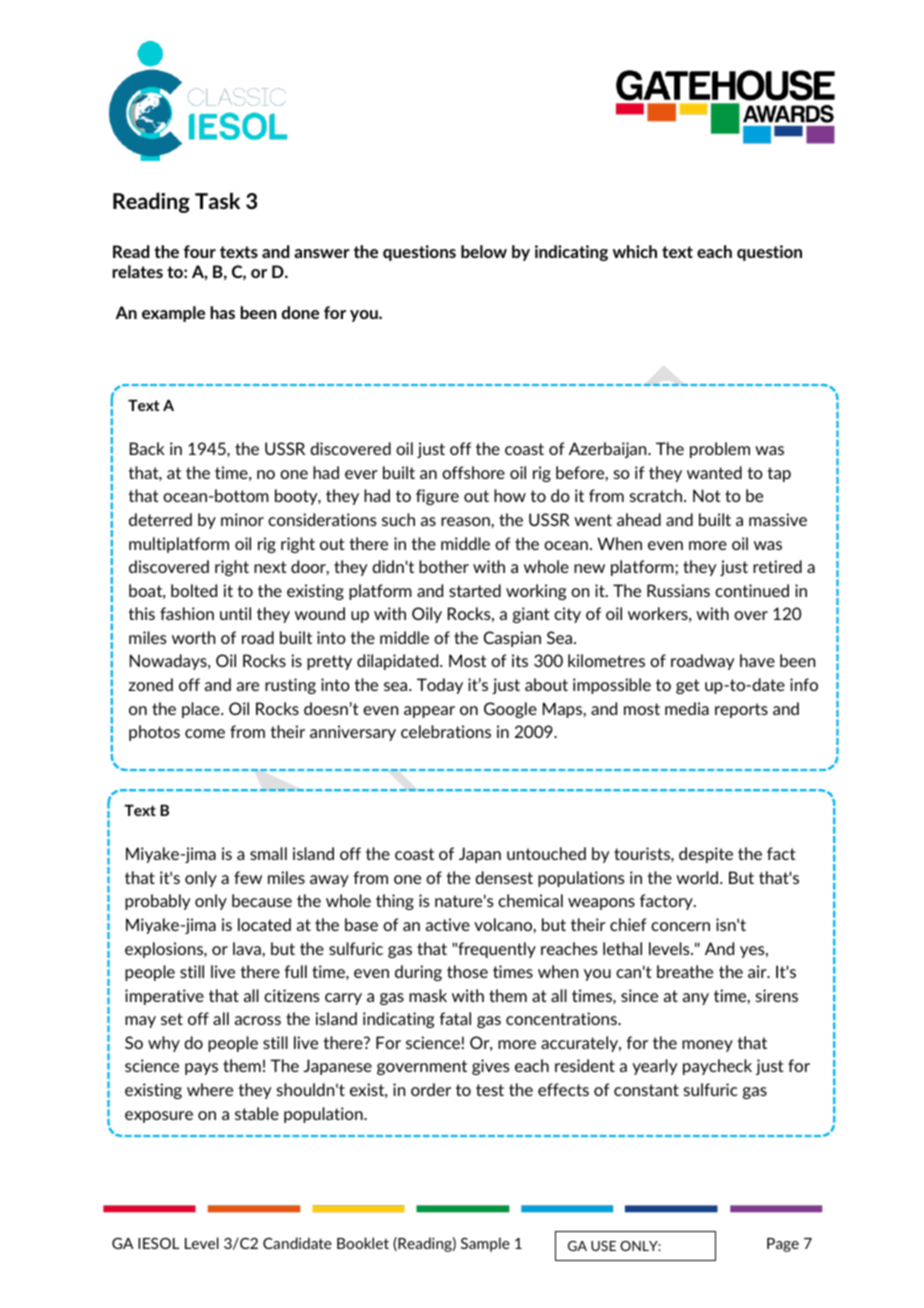 The width and height of the document is (924, 1308). What do you see at coordinates (485, 1244) in the document?
I see `Sample` at bounding box center [485, 1244].
